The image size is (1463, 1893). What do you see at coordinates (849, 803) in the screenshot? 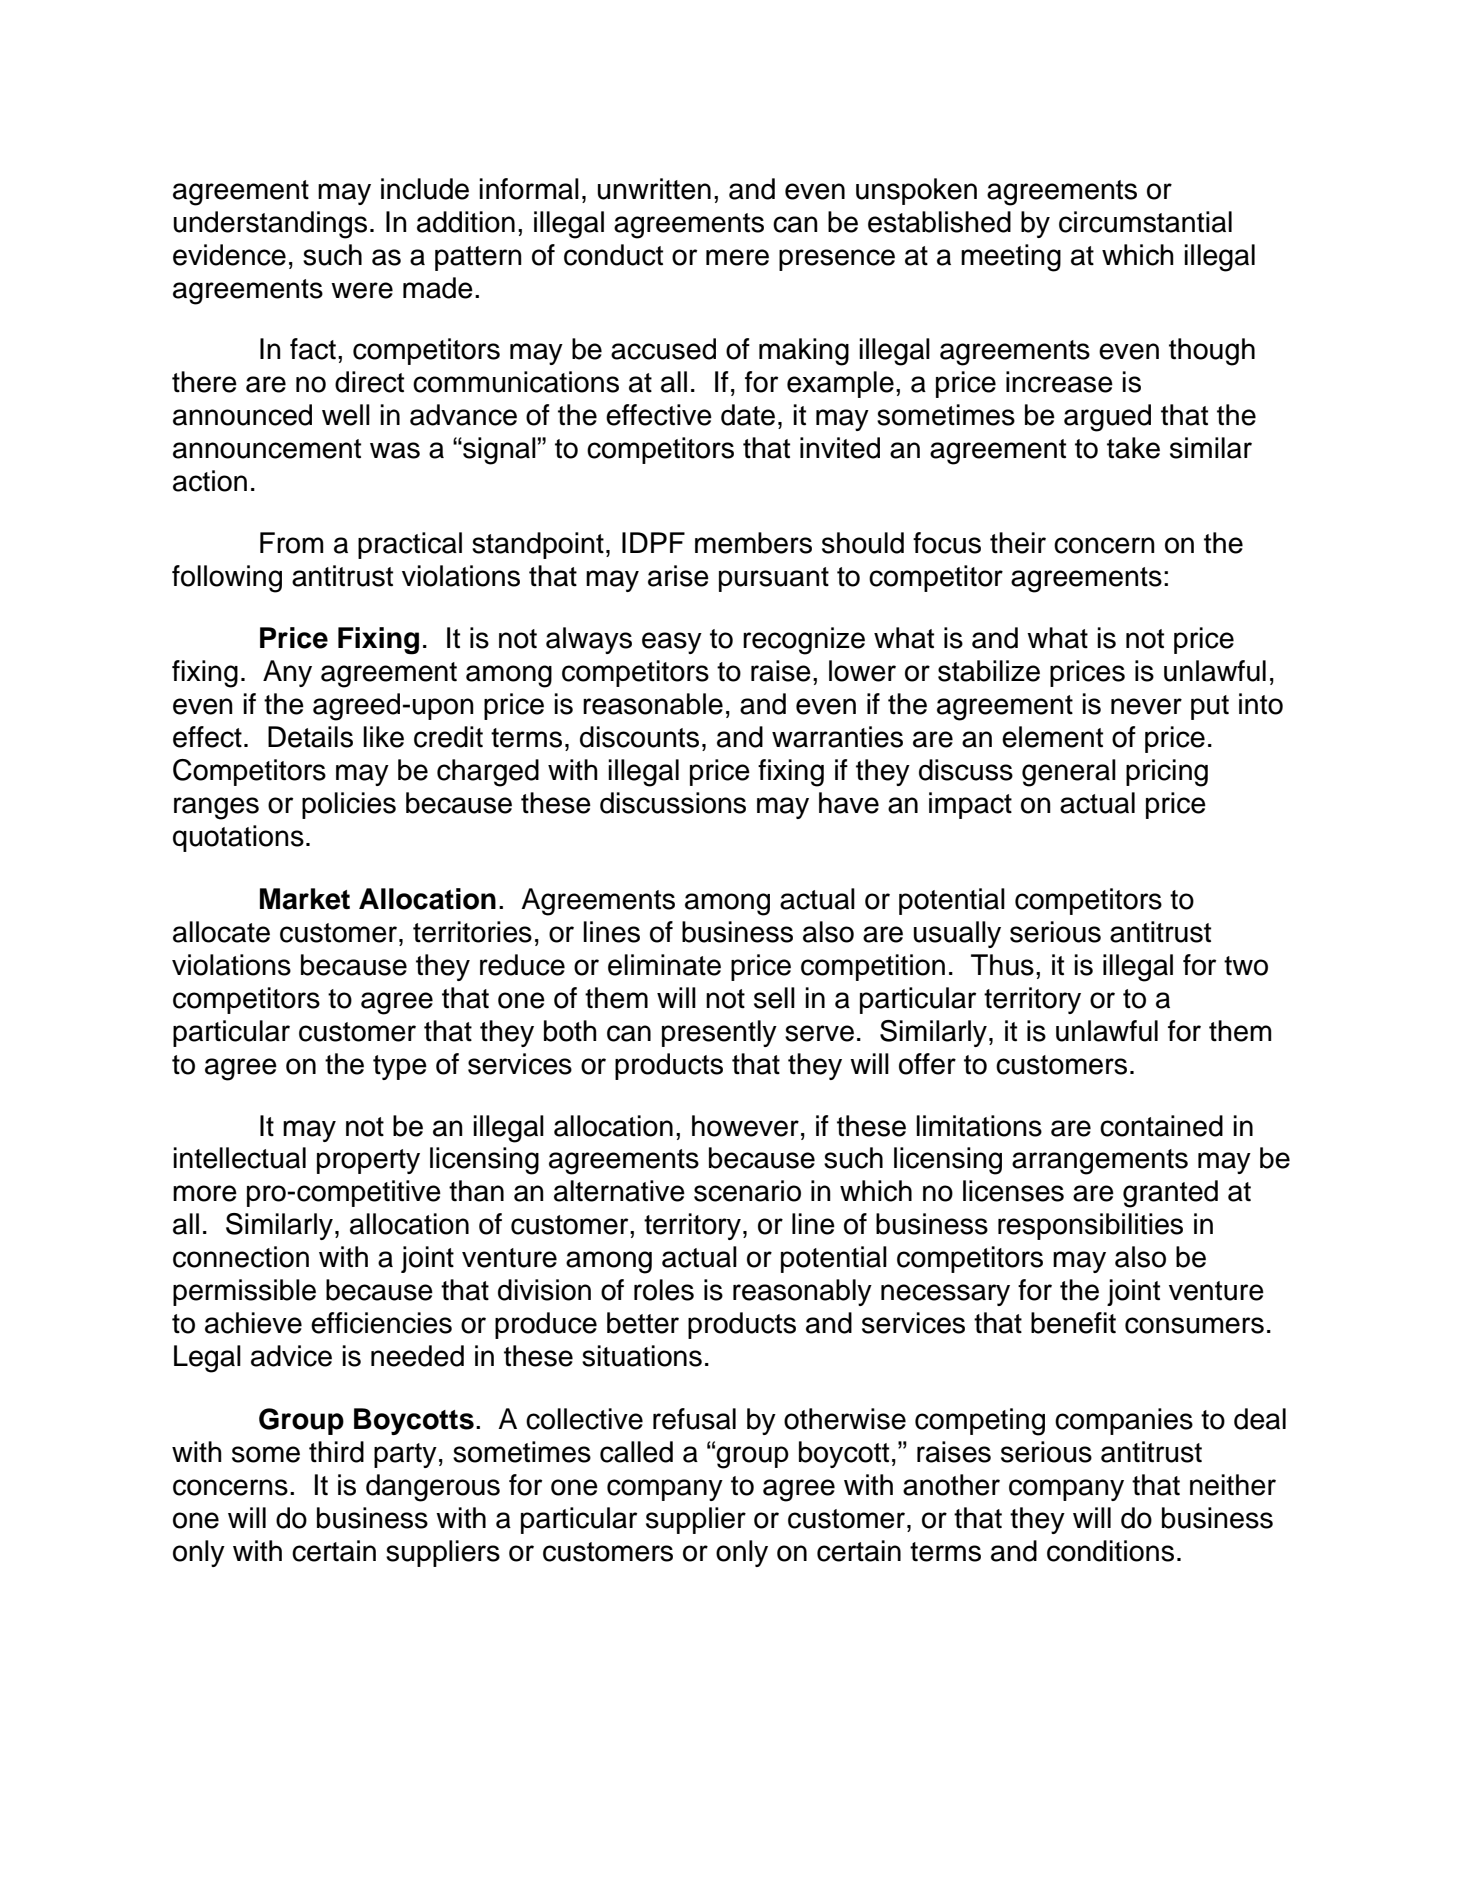
I see `have` at bounding box center [849, 803].
